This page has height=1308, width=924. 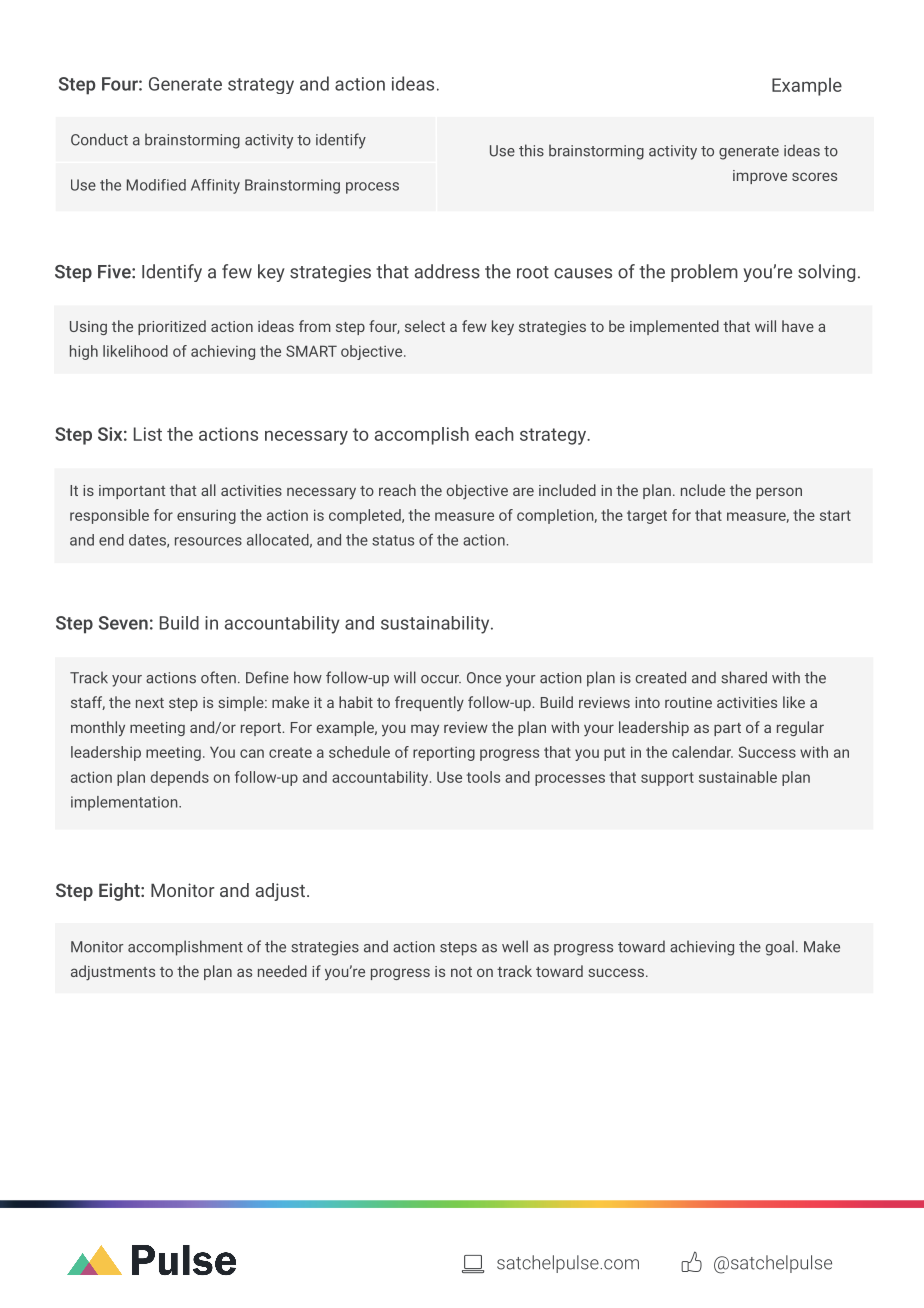 I want to click on resources, so click(x=208, y=541).
